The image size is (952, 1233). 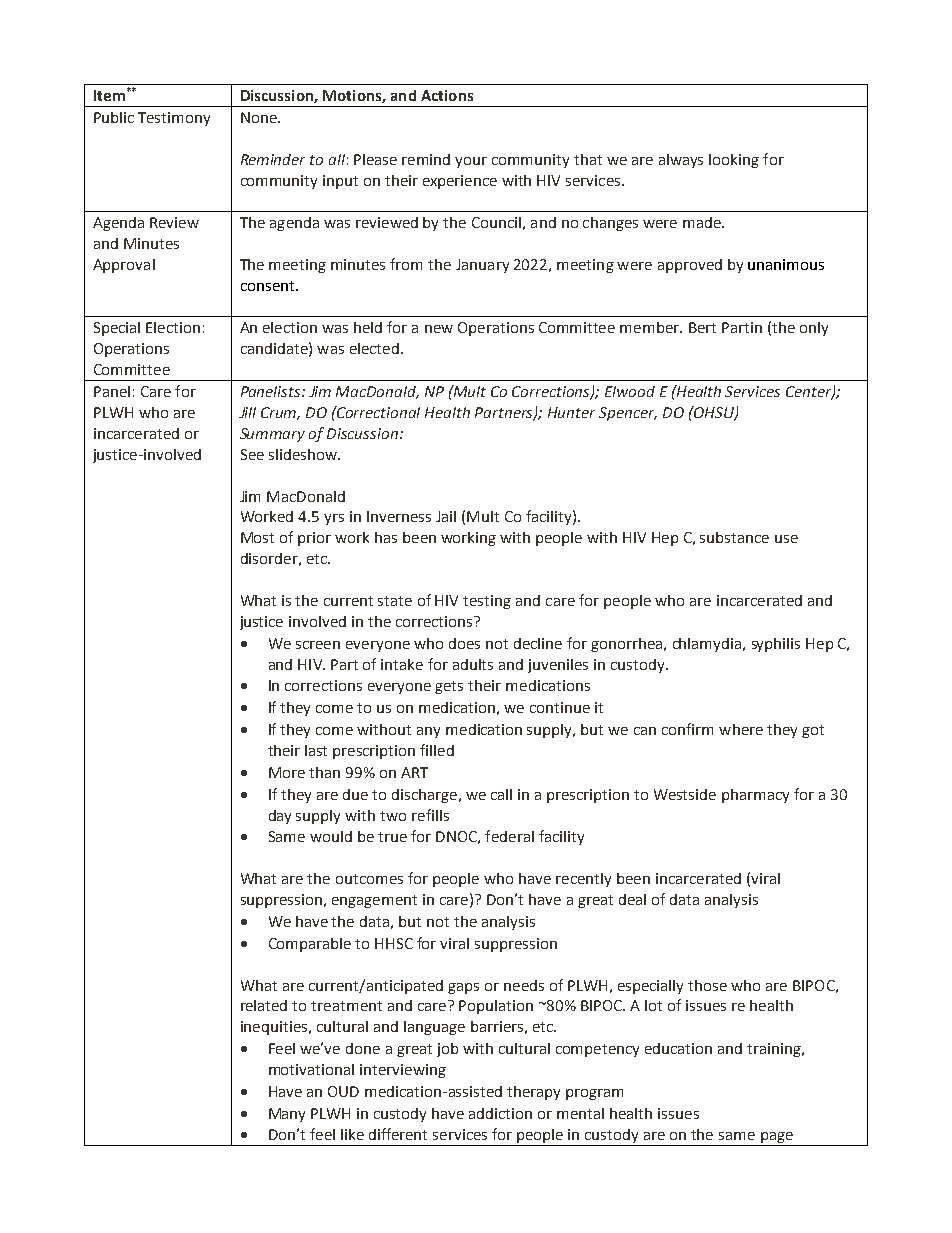 What do you see at coordinates (287, 1115) in the screenshot?
I see `Many` at bounding box center [287, 1115].
